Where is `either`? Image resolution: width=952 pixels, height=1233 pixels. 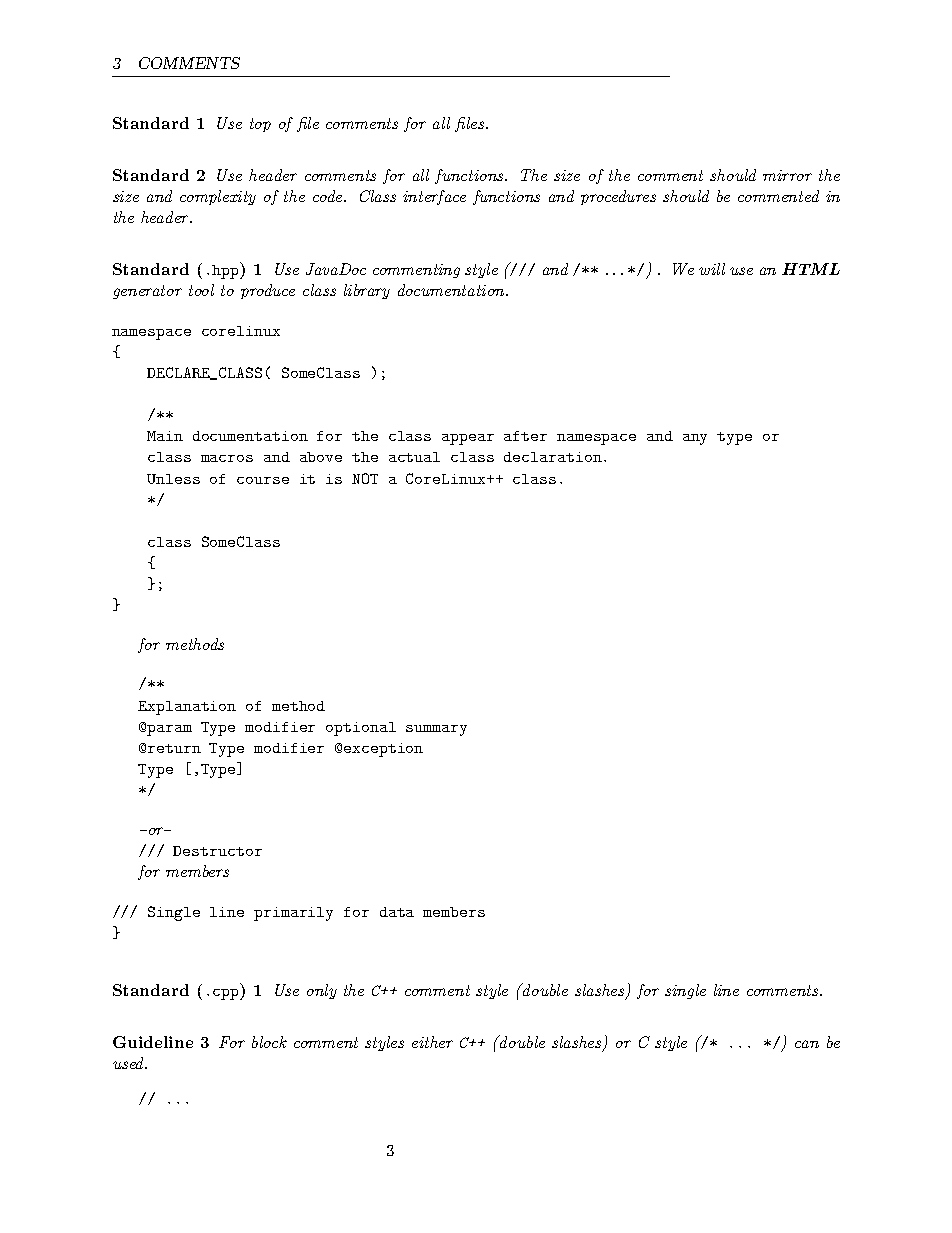
either is located at coordinates (432, 1042).
